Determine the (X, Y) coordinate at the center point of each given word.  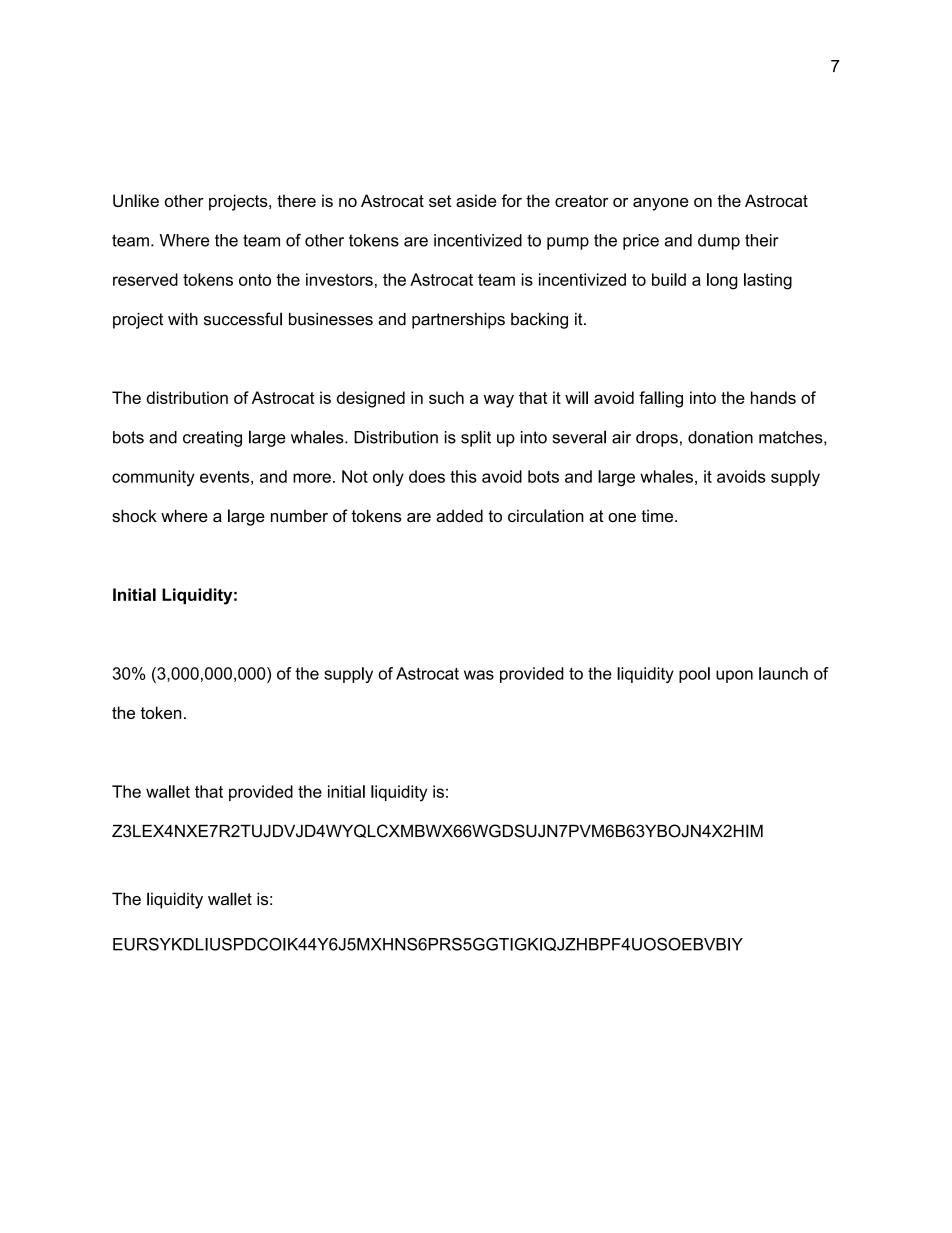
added (459, 515)
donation (720, 437)
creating (212, 439)
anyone (660, 204)
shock (134, 515)
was (479, 675)
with (183, 319)
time (658, 515)
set (440, 201)
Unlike (136, 200)
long (722, 281)
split (476, 438)
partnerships (458, 321)
